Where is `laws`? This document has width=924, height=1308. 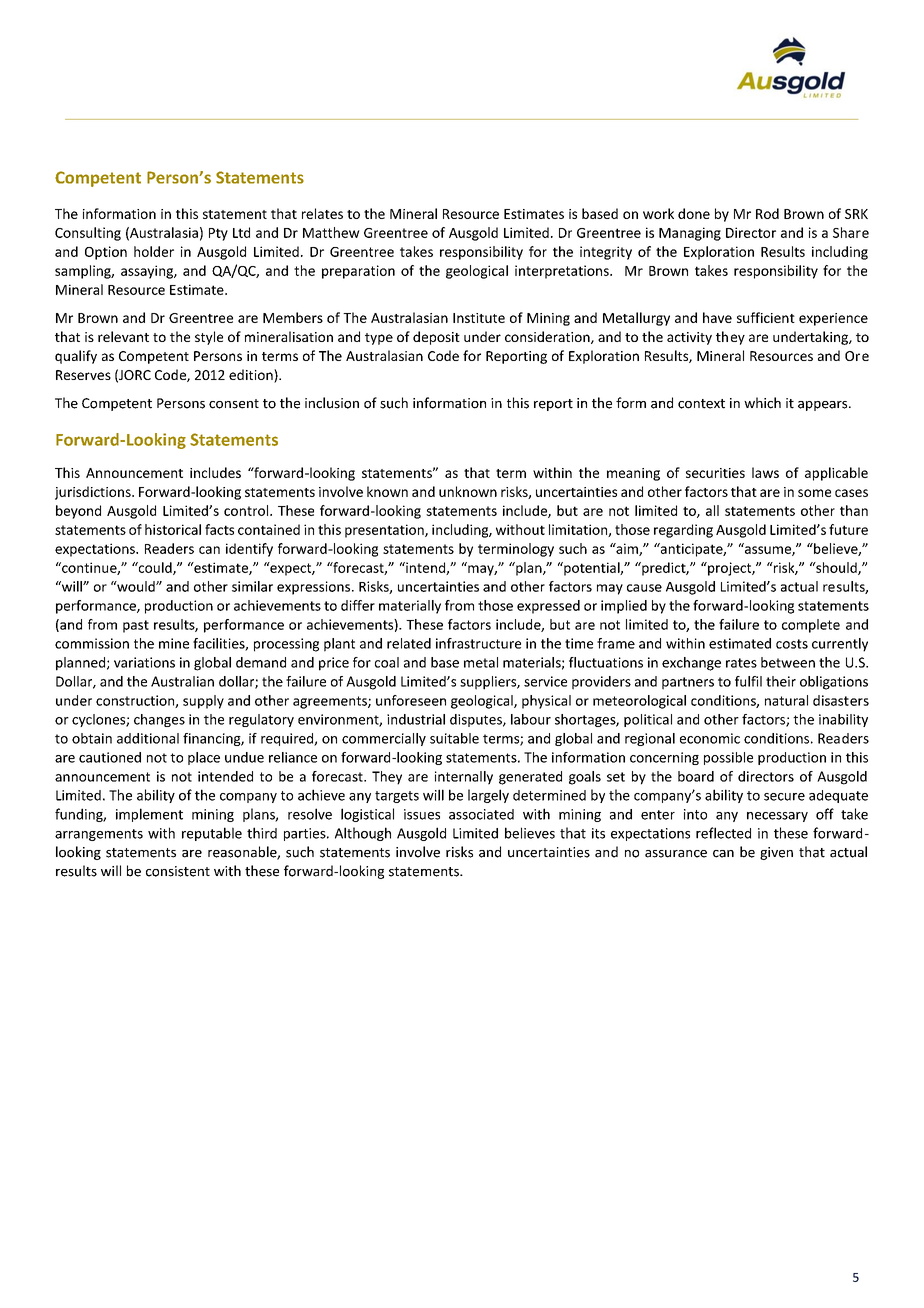
laws is located at coordinates (765, 472).
